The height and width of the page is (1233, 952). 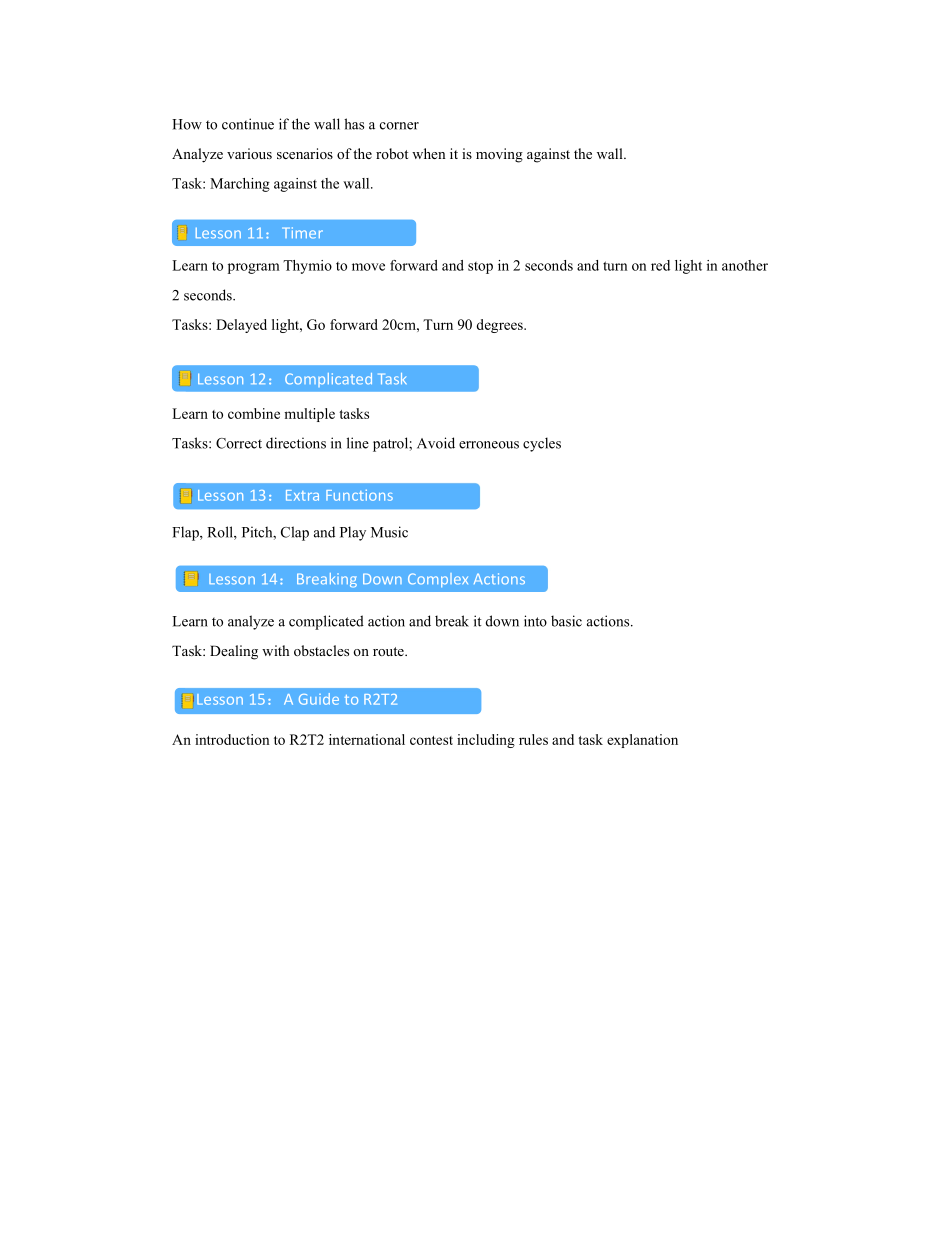 I want to click on erroneous, so click(x=489, y=445).
